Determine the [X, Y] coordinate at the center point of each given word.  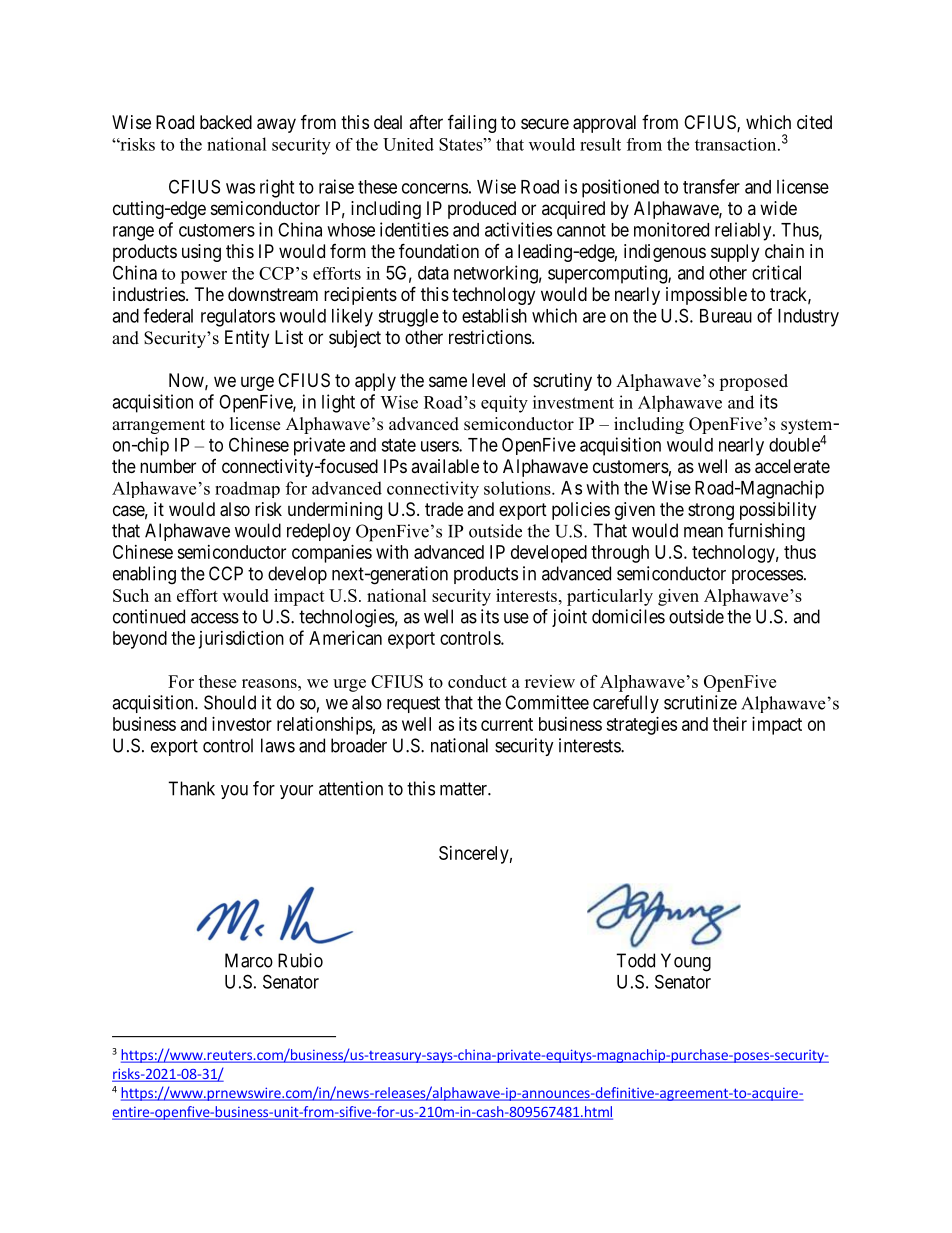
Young [686, 962]
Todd [635, 960]
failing [472, 123]
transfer [711, 186]
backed [226, 122]
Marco [249, 960]
